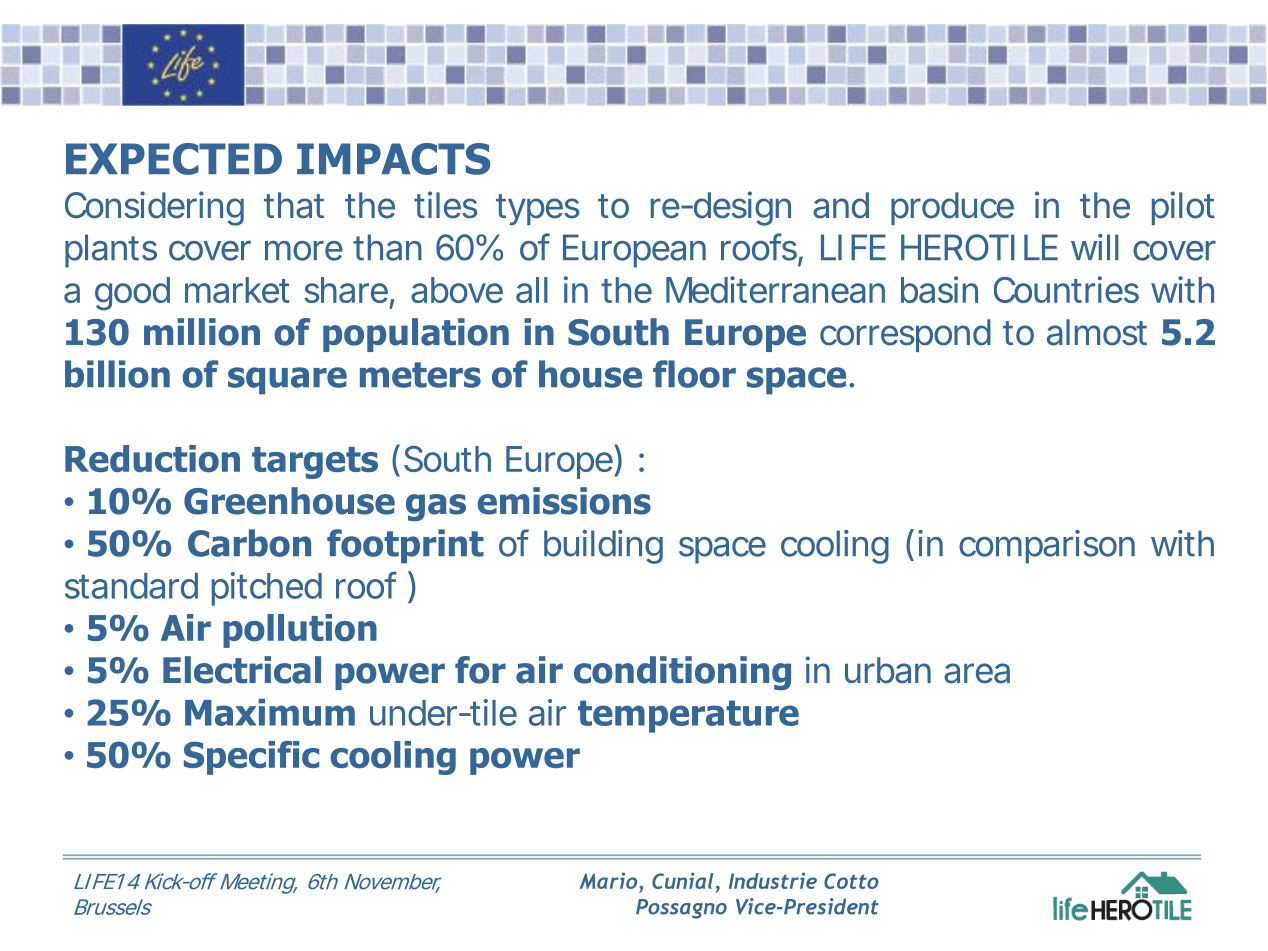 This document has width=1268, height=951. I want to click on that, so click(294, 205).
